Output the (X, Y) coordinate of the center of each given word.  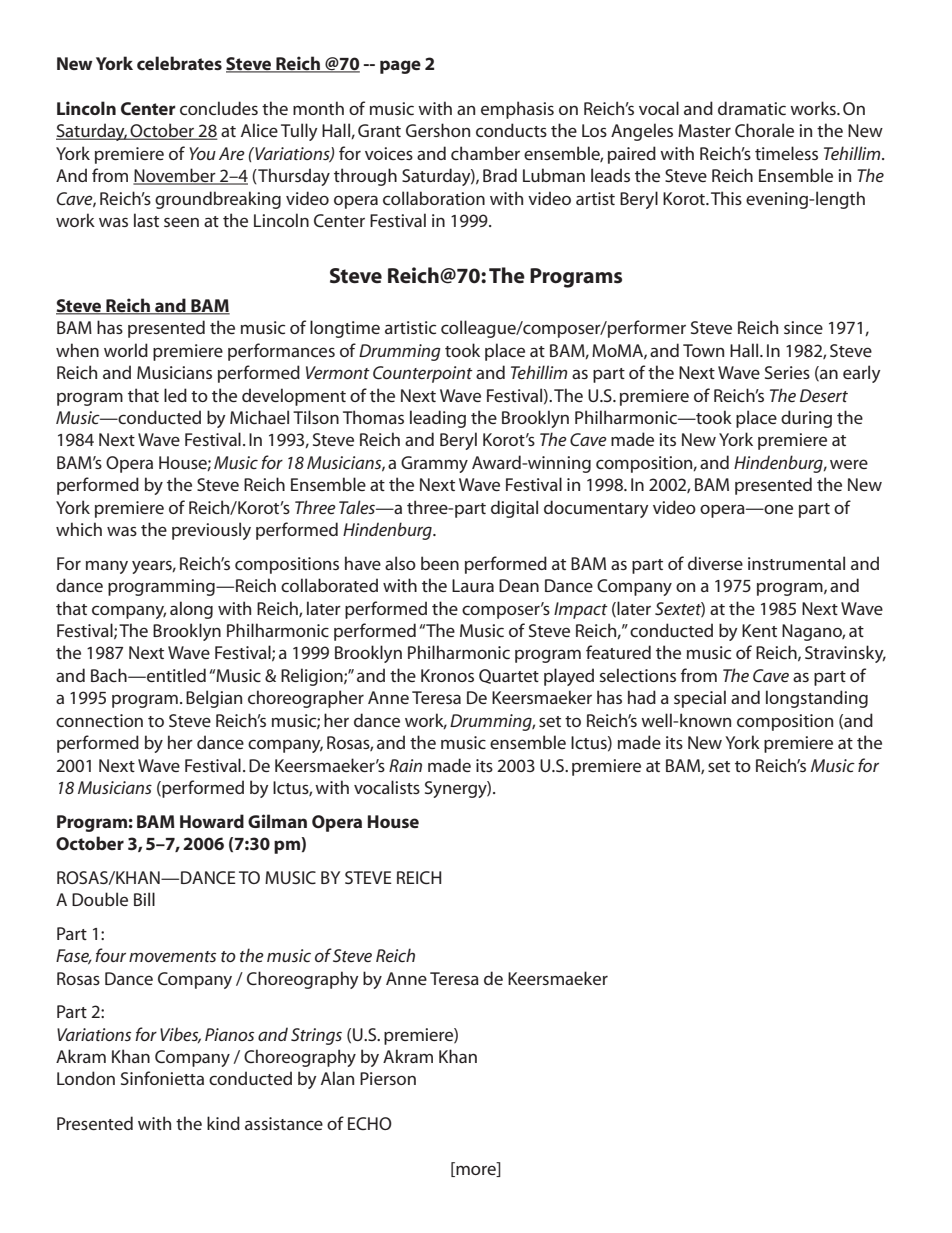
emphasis (517, 110)
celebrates (179, 63)
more (476, 1170)
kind (223, 1123)
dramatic (752, 108)
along (191, 610)
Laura (473, 585)
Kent (759, 630)
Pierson (388, 1078)
